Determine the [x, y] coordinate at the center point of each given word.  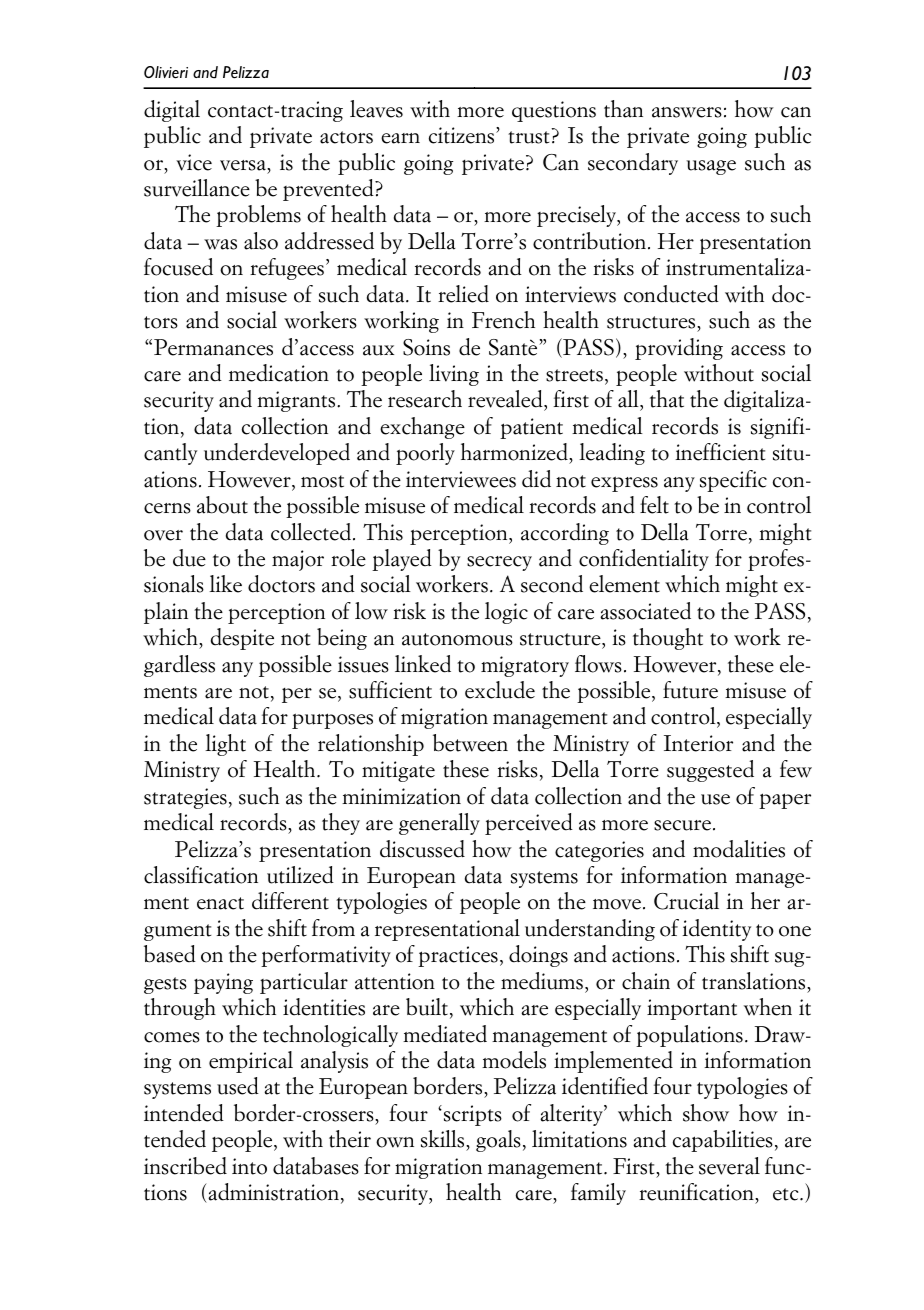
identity [716, 930]
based [170, 954]
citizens [463, 135]
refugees [287, 269]
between [470, 743]
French [503, 320]
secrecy [499, 563]
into [249, 1166]
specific [733, 481]
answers [687, 112]
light [225, 745]
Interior [698, 743]
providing [679, 349]
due [189, 558]
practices [458, 956]
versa [244, 165]
